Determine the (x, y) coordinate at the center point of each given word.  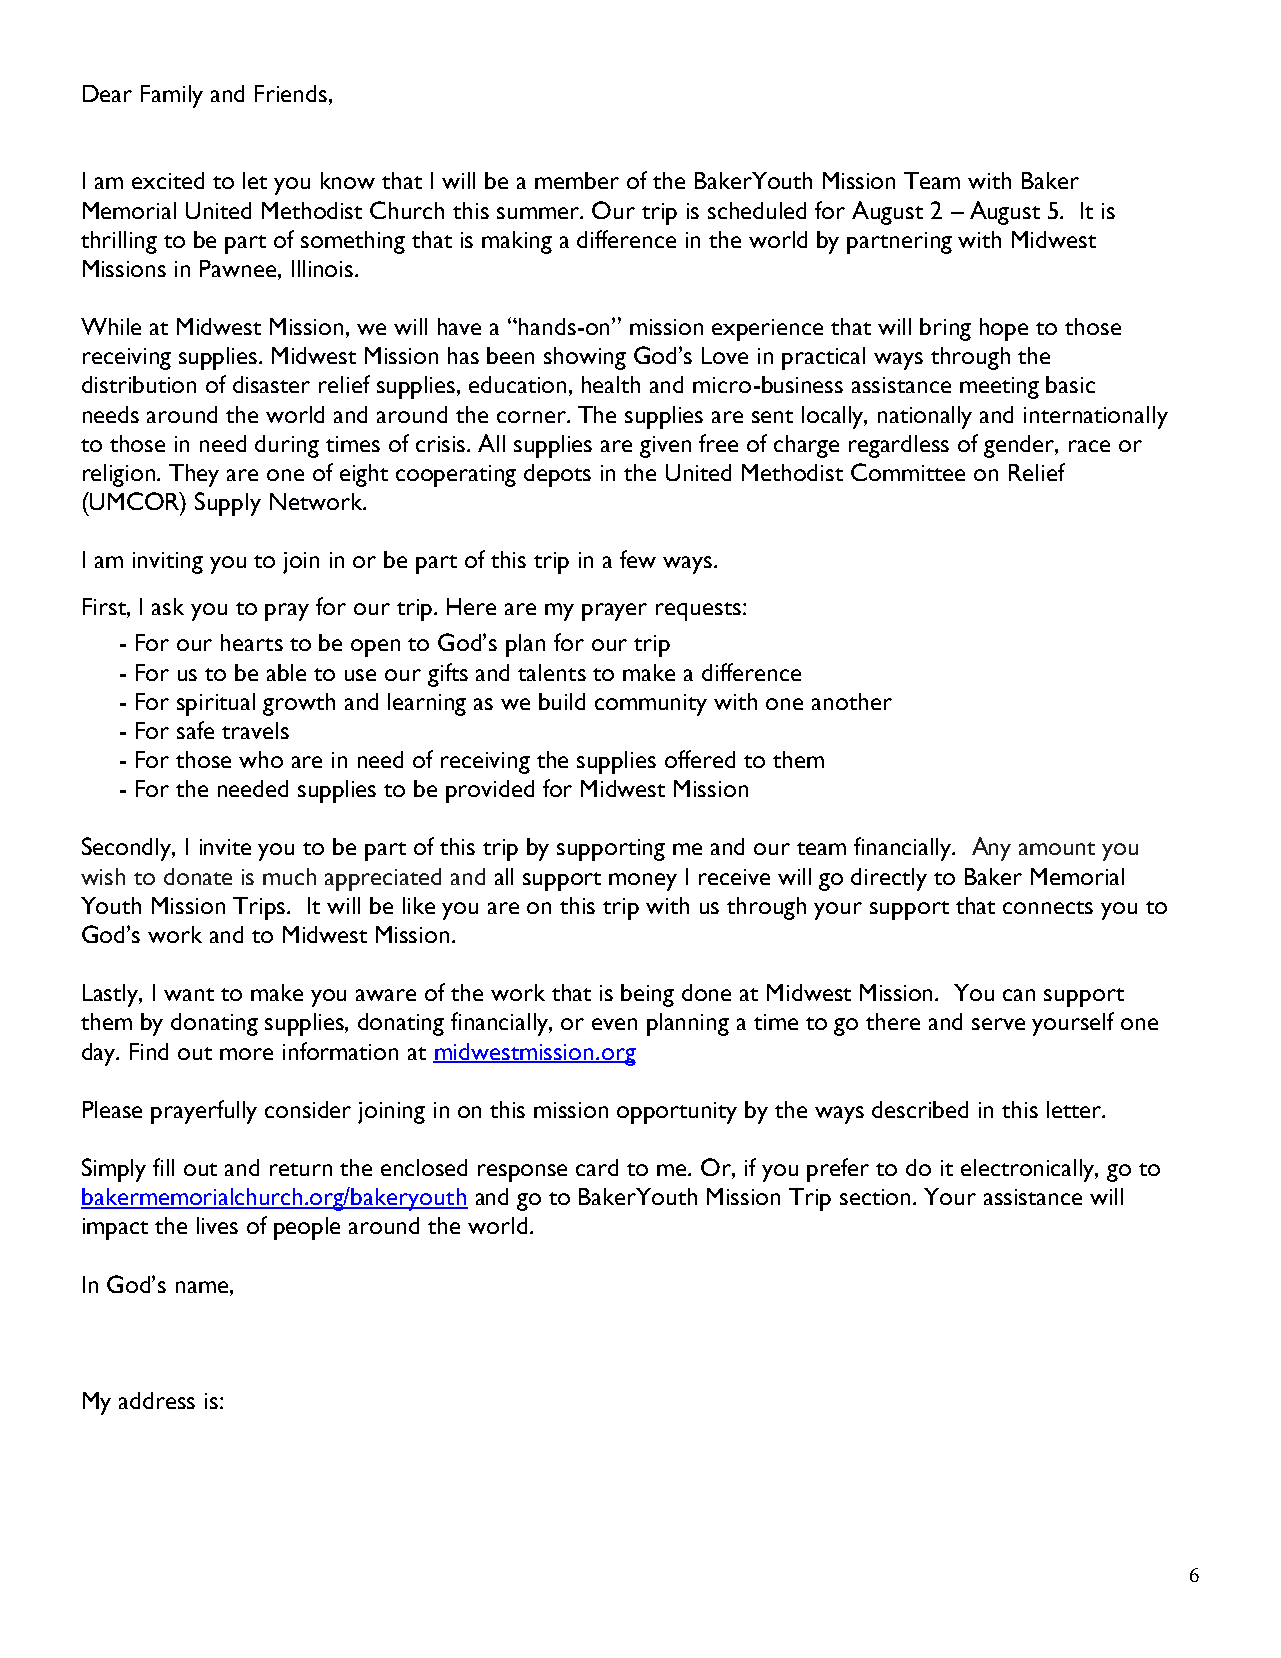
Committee (908, 472)
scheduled (757, 210)
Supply (228, 504)
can (1019, 995)
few (638, 559)
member (577, 180)
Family (172, 96)
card (597, 1167)
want (189, 994)
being (647, 995)
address (157, 1400)
